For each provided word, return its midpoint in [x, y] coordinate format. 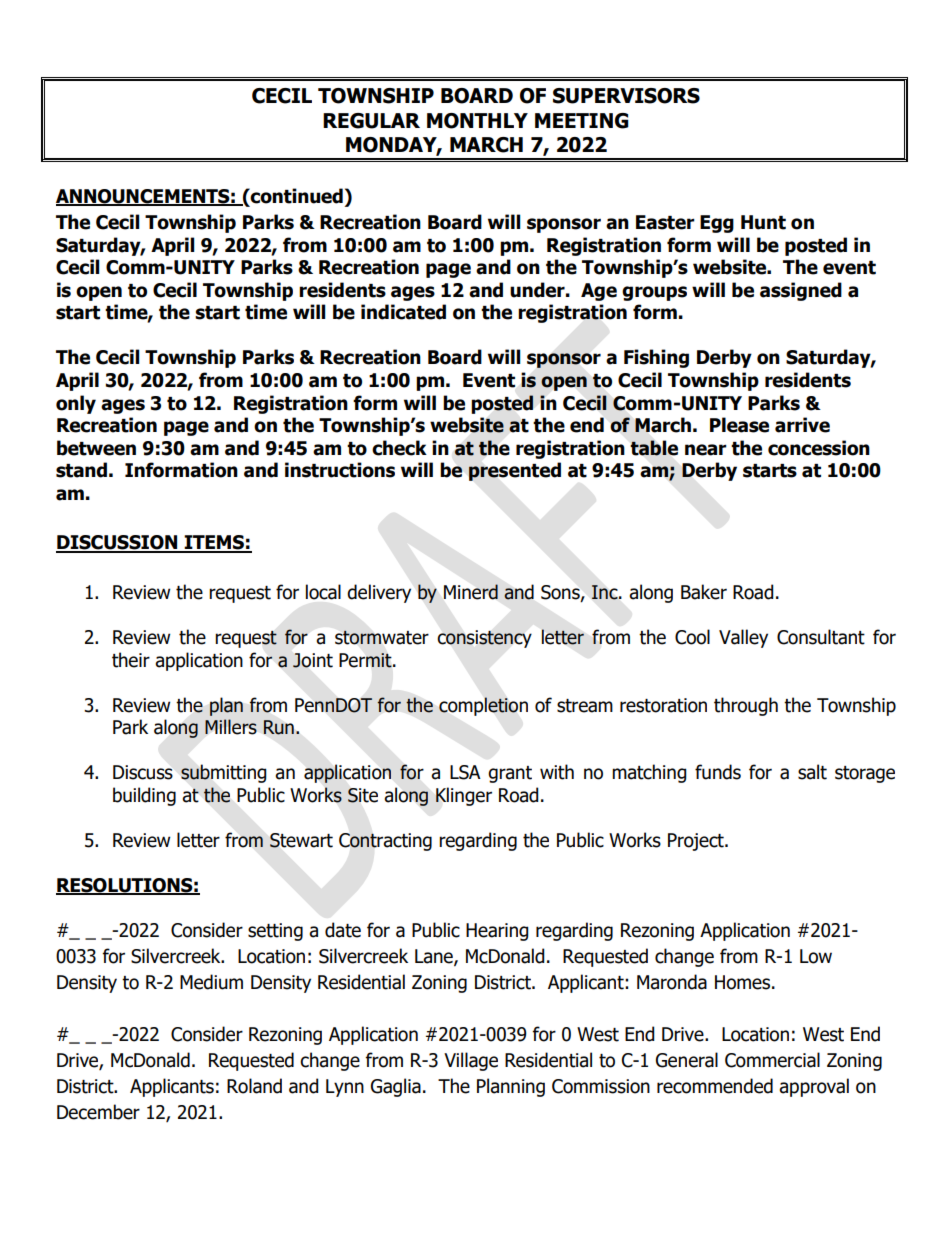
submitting [224, 773]
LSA [465, 772]
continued [296, 196]
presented [515, 471]
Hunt [763, 222]
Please [739, 425]
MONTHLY [477, 121]
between [96, 448]
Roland [254, 1086]
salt [812, 772]
